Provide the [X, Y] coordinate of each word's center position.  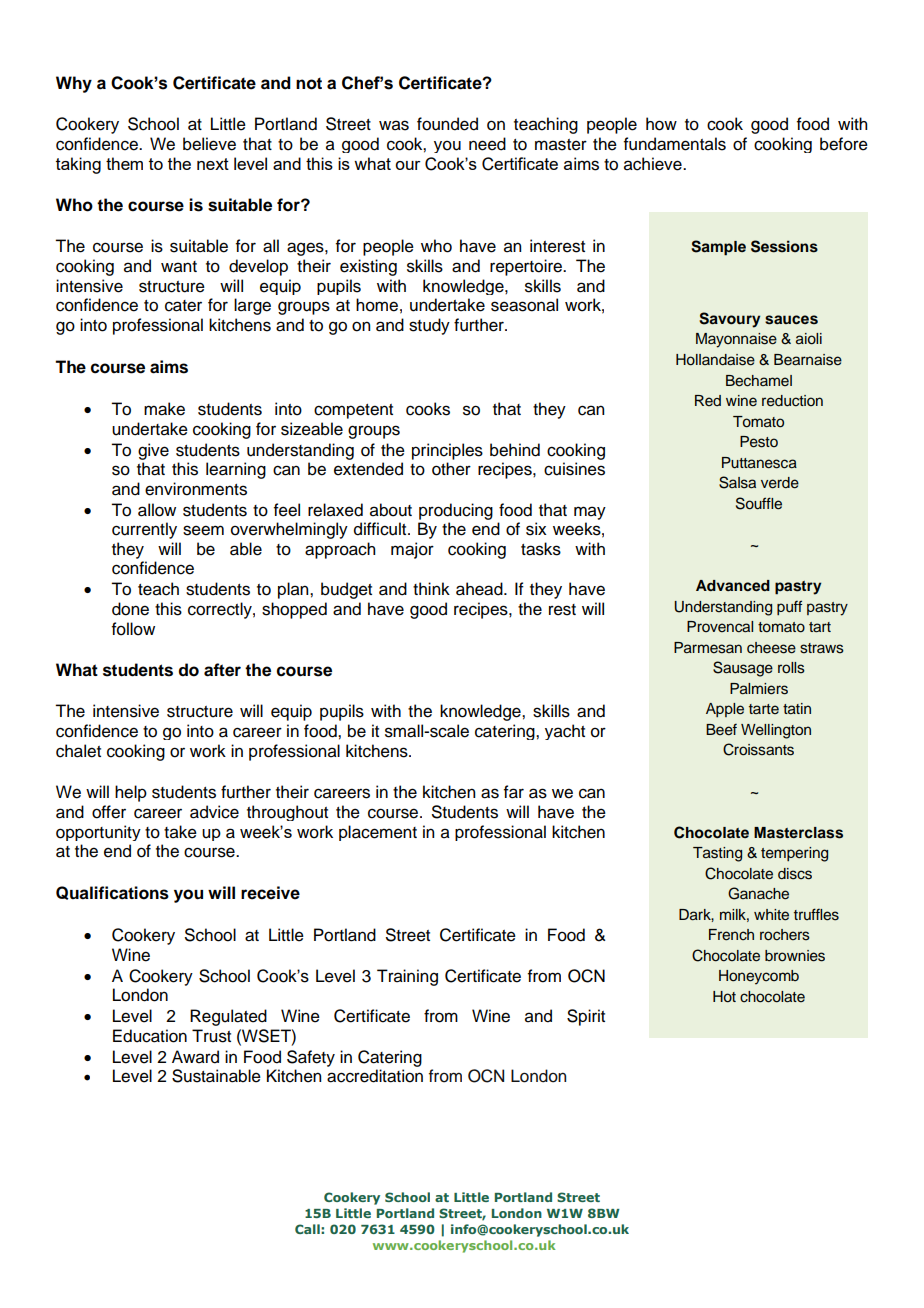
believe [209, 144]
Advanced [733, 585]
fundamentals [675, 144]
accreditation [375, 1076]
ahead [480, 589]
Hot [724, 997]
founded [447, 124]
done [130, 609]
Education [150, 1036]
